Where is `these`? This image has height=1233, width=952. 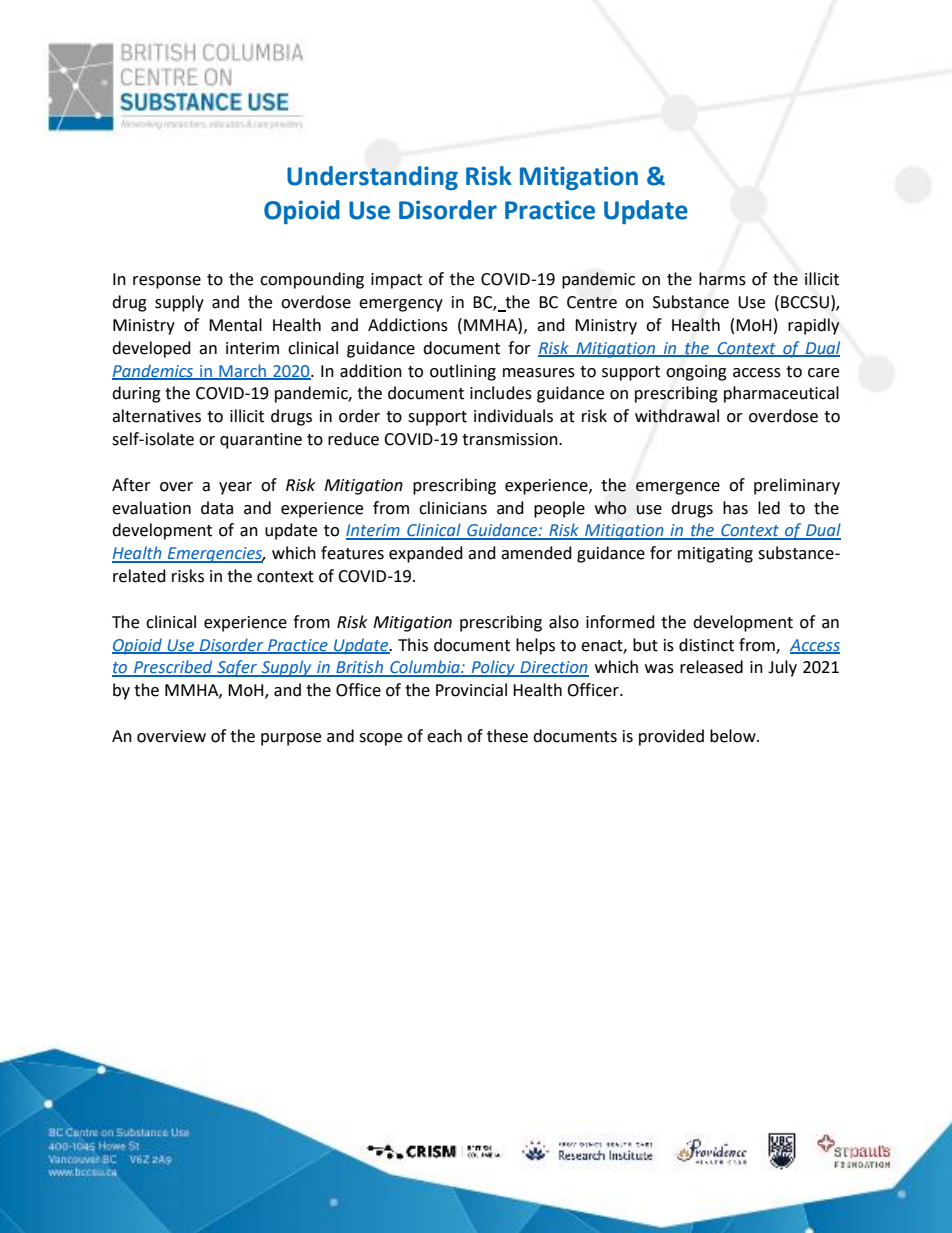
these is located at coordinates (507, 736).
